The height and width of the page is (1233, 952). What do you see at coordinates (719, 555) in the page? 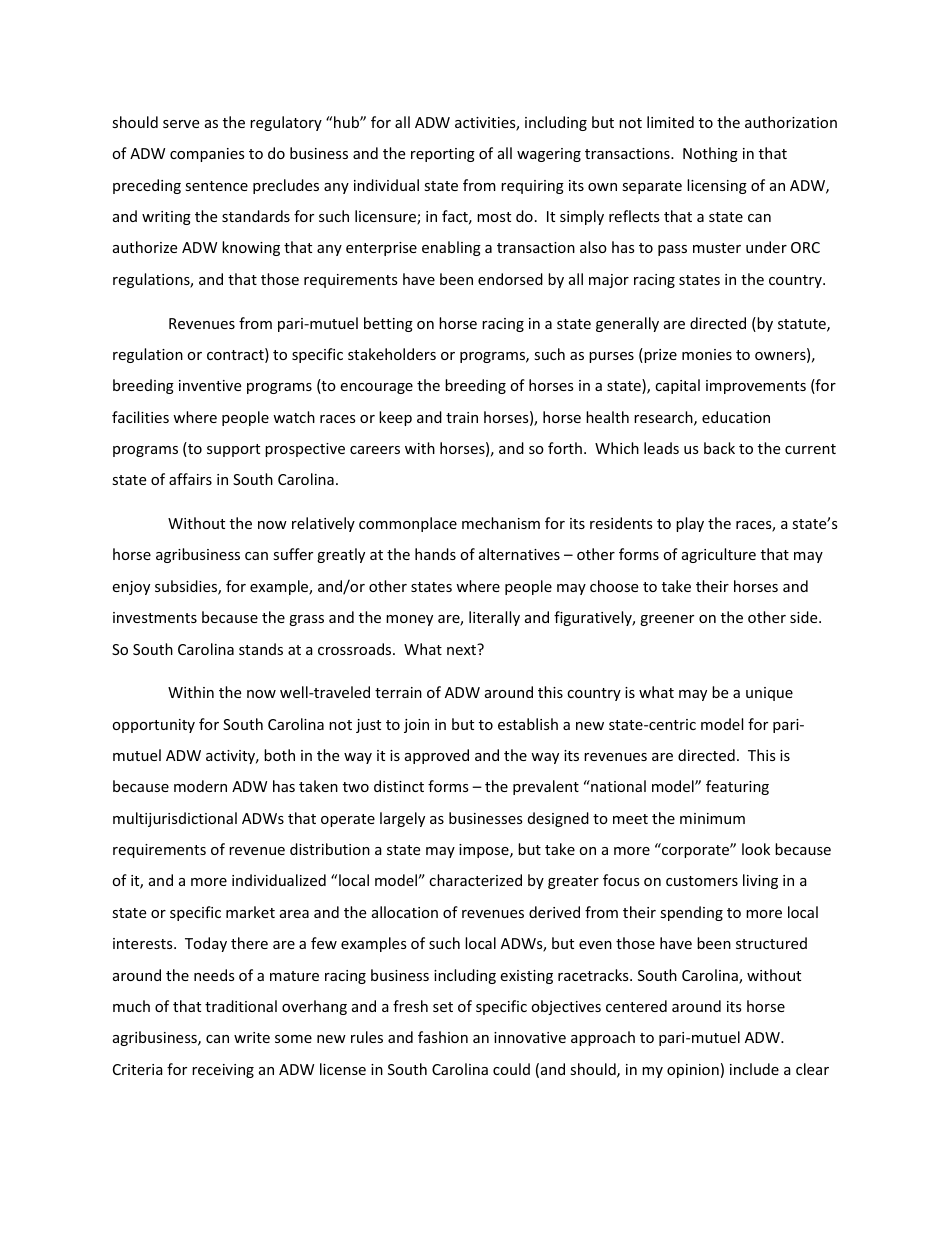
I see `agriculture` at bounding box center [719, 555].
